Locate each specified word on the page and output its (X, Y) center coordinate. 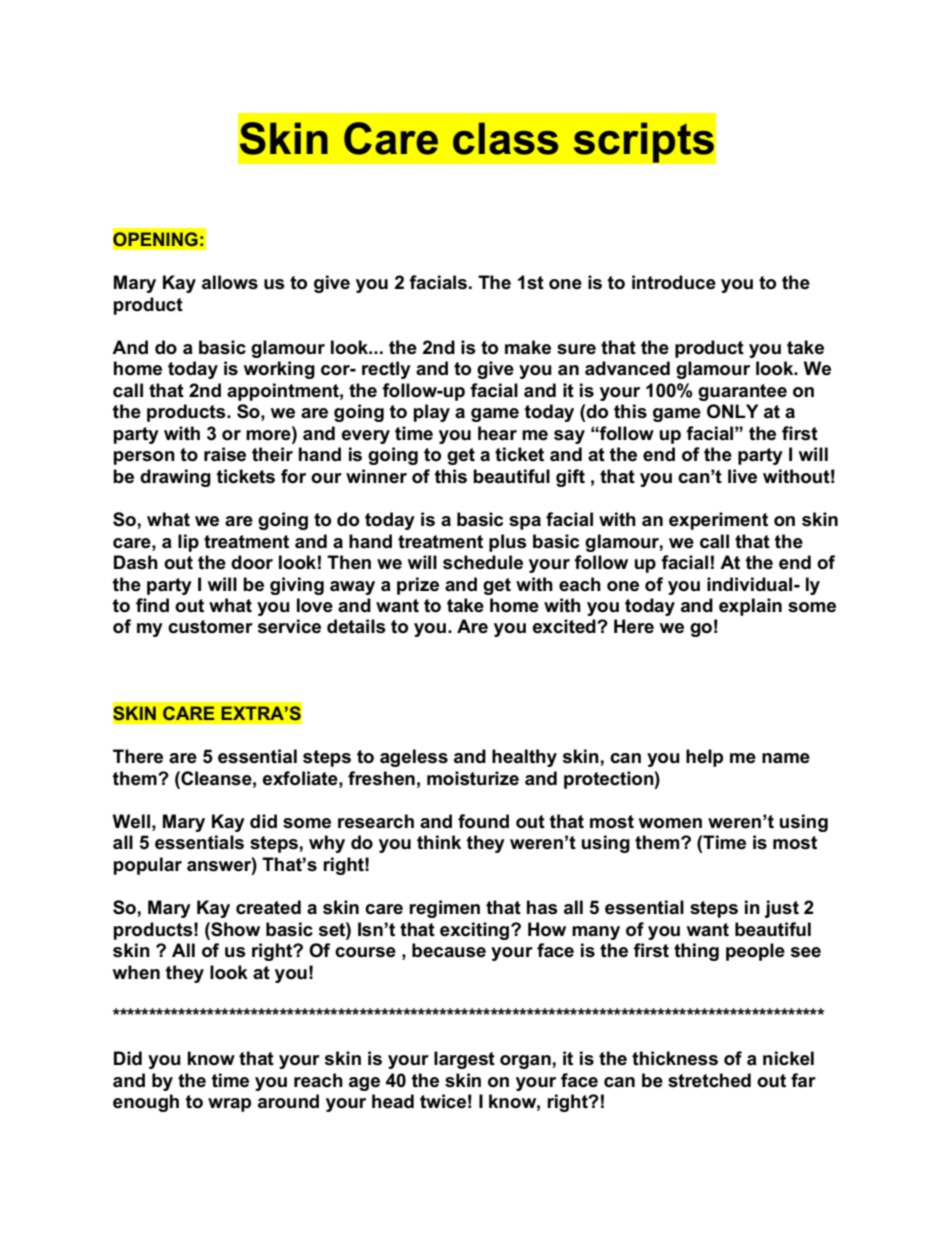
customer (210, 627)
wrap (229, 1105)
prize (418, 586)
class (505, 138)
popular (147, 866)
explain (750, 607)
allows (230, 282)
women (670, 823)
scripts (643, 142)
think (439, 842)
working (279, 370)
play (431, 413)
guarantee (742, 392)
